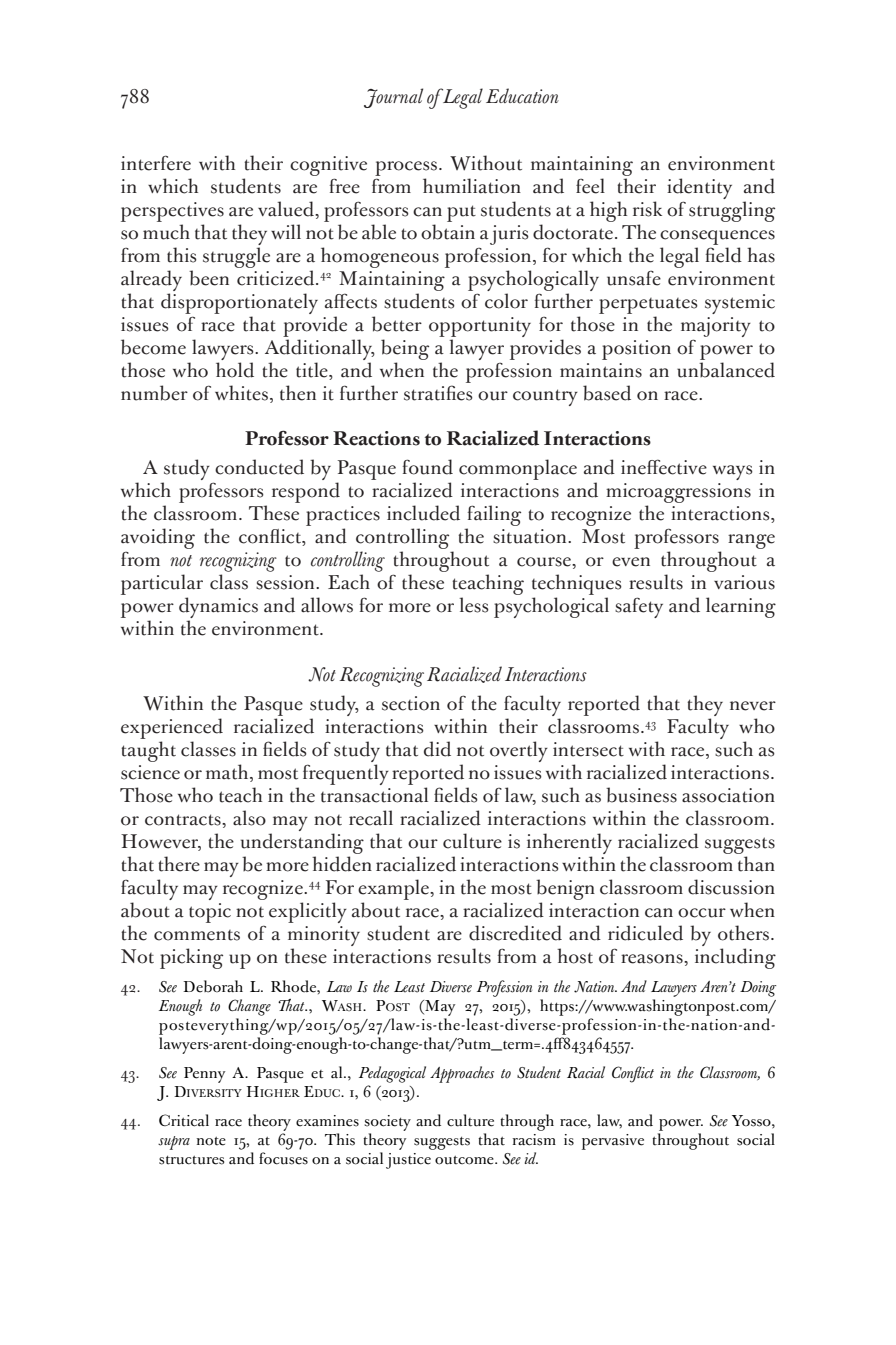 The width and height of the document is (896, 1345). I want to click on hold, so click(235, 370).
